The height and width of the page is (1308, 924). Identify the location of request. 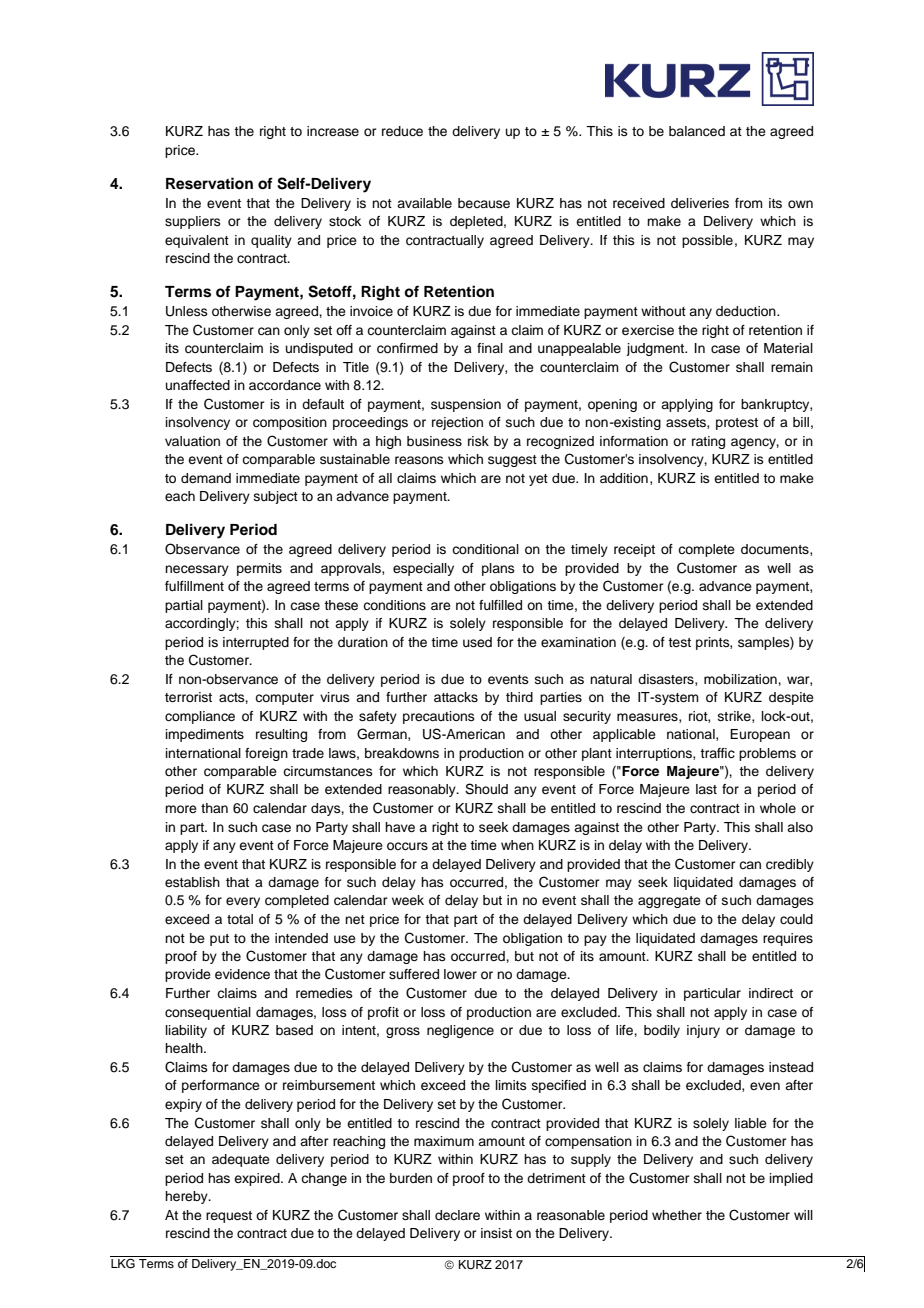
(229, 1217).
